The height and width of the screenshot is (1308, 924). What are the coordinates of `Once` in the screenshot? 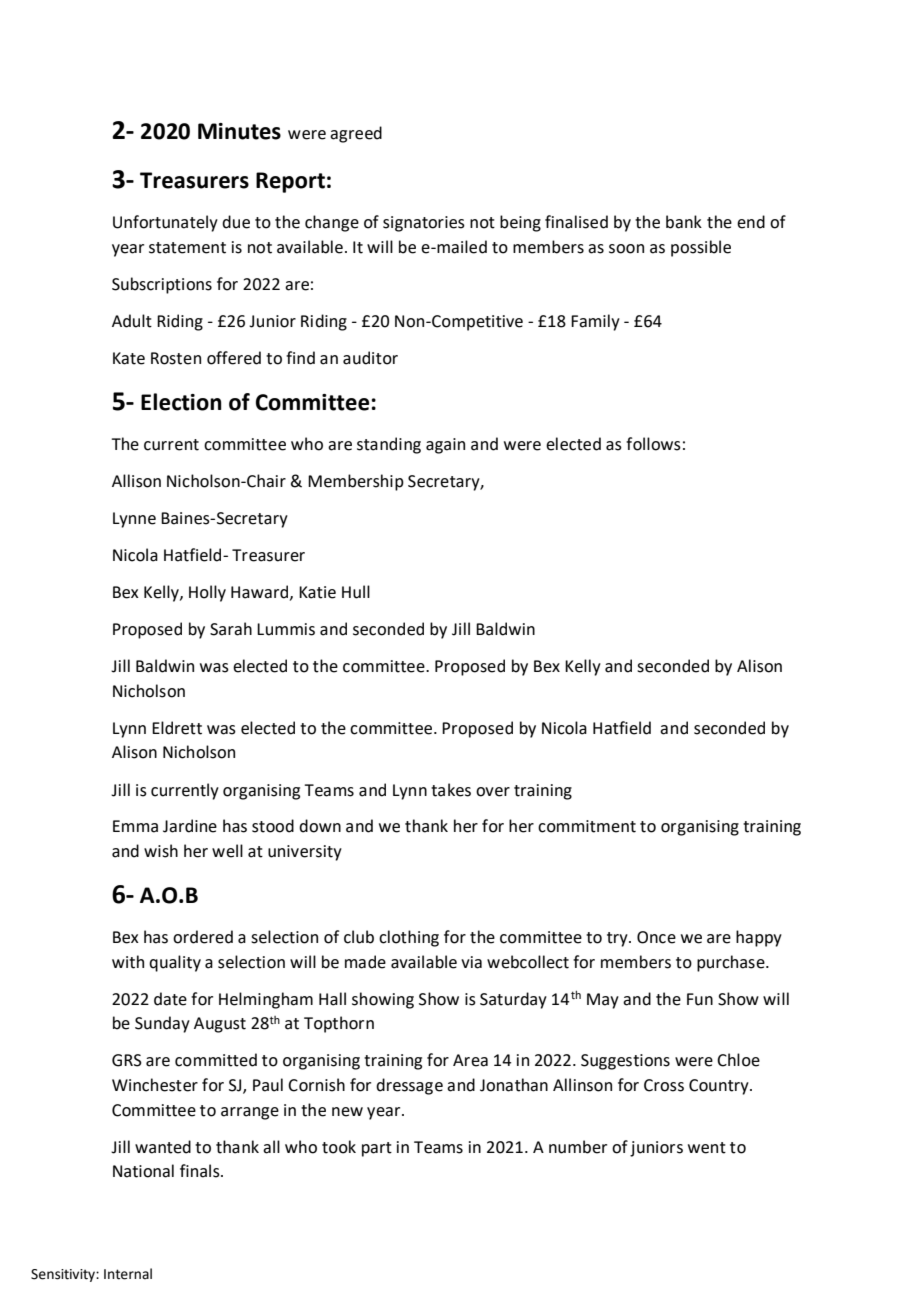 It's located at (656, 937).
